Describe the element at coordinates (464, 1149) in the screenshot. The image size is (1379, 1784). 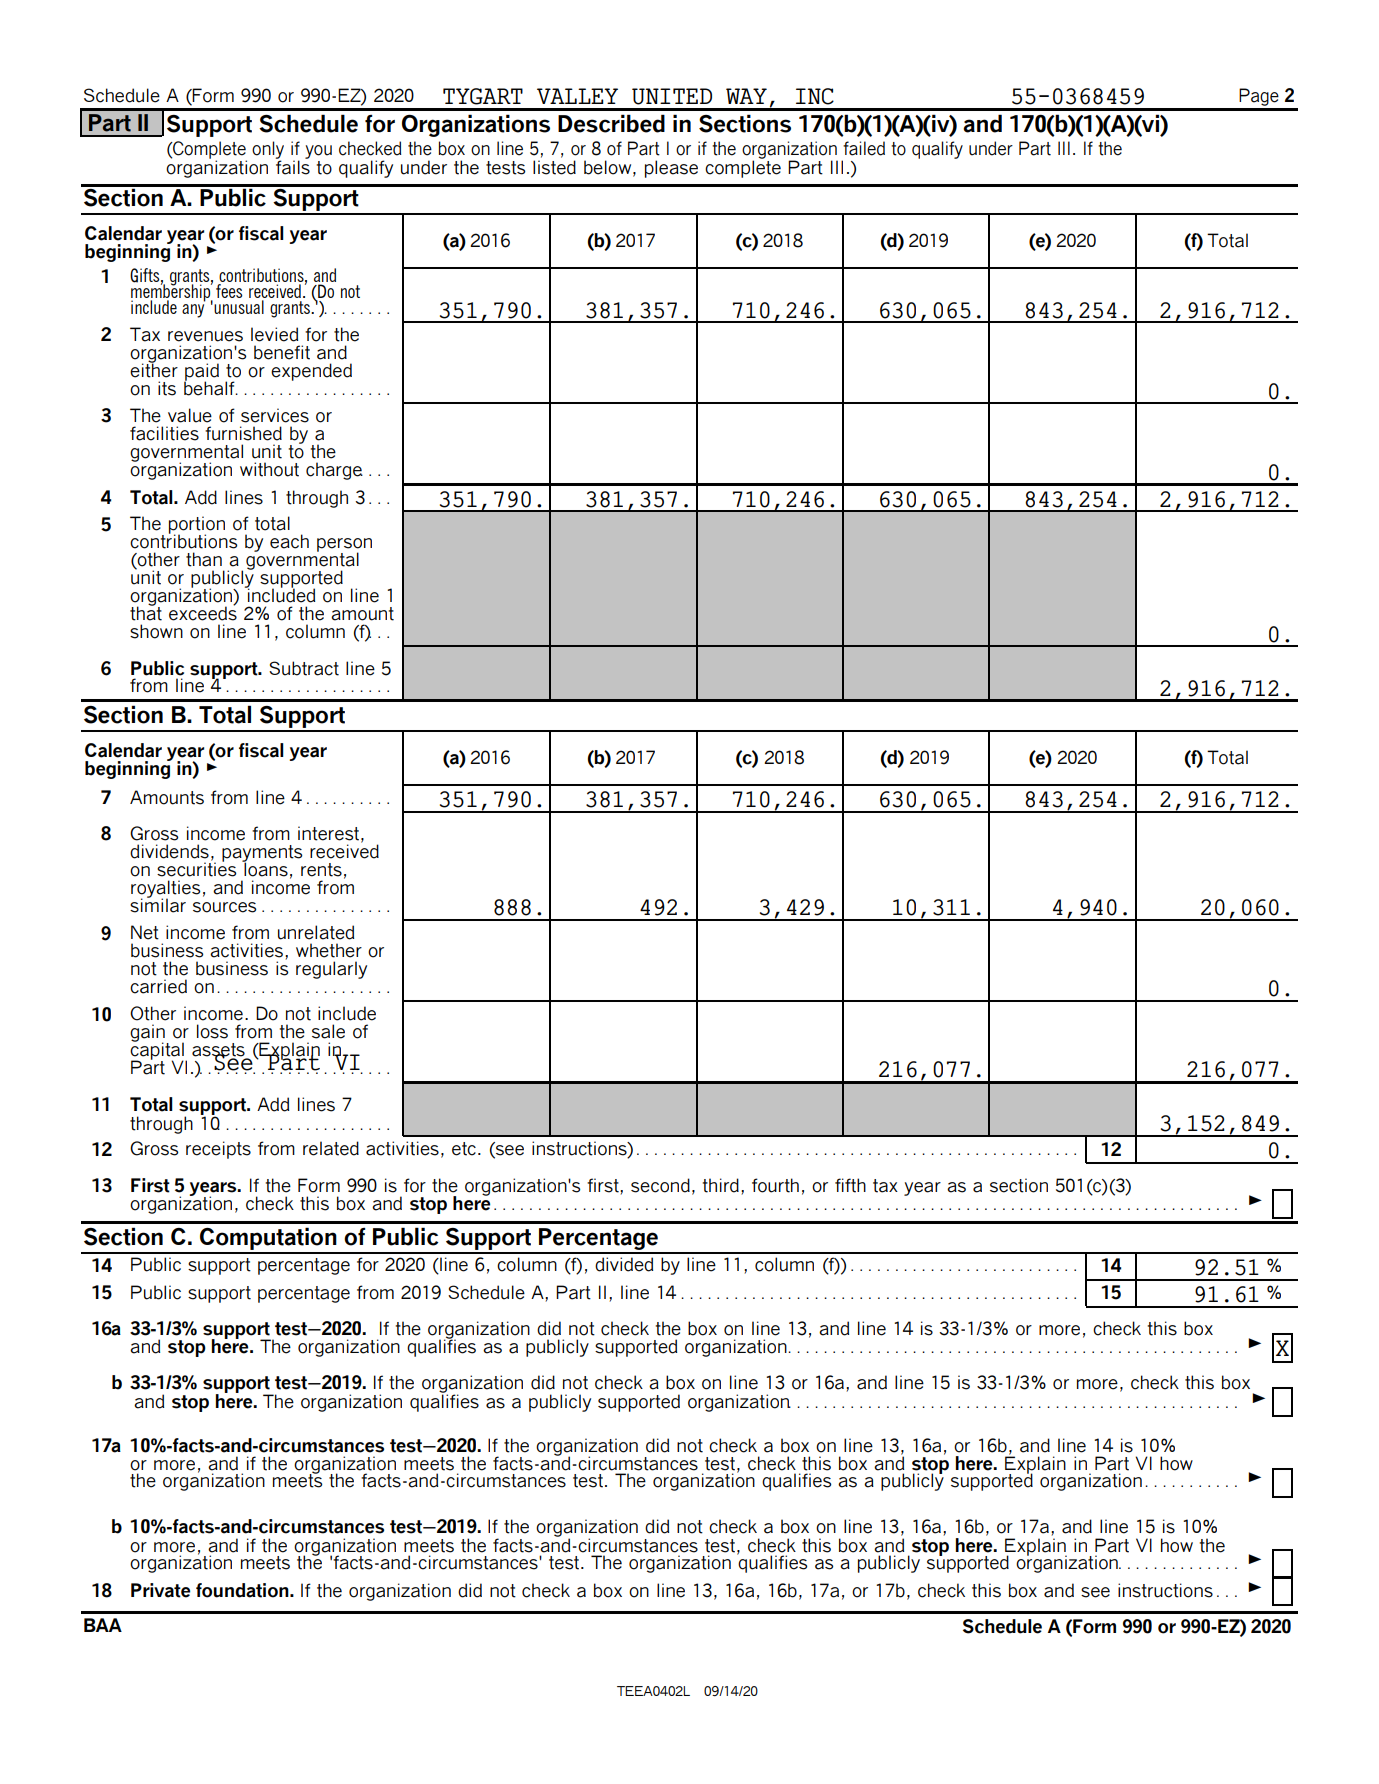
I see `etc` at that location.
